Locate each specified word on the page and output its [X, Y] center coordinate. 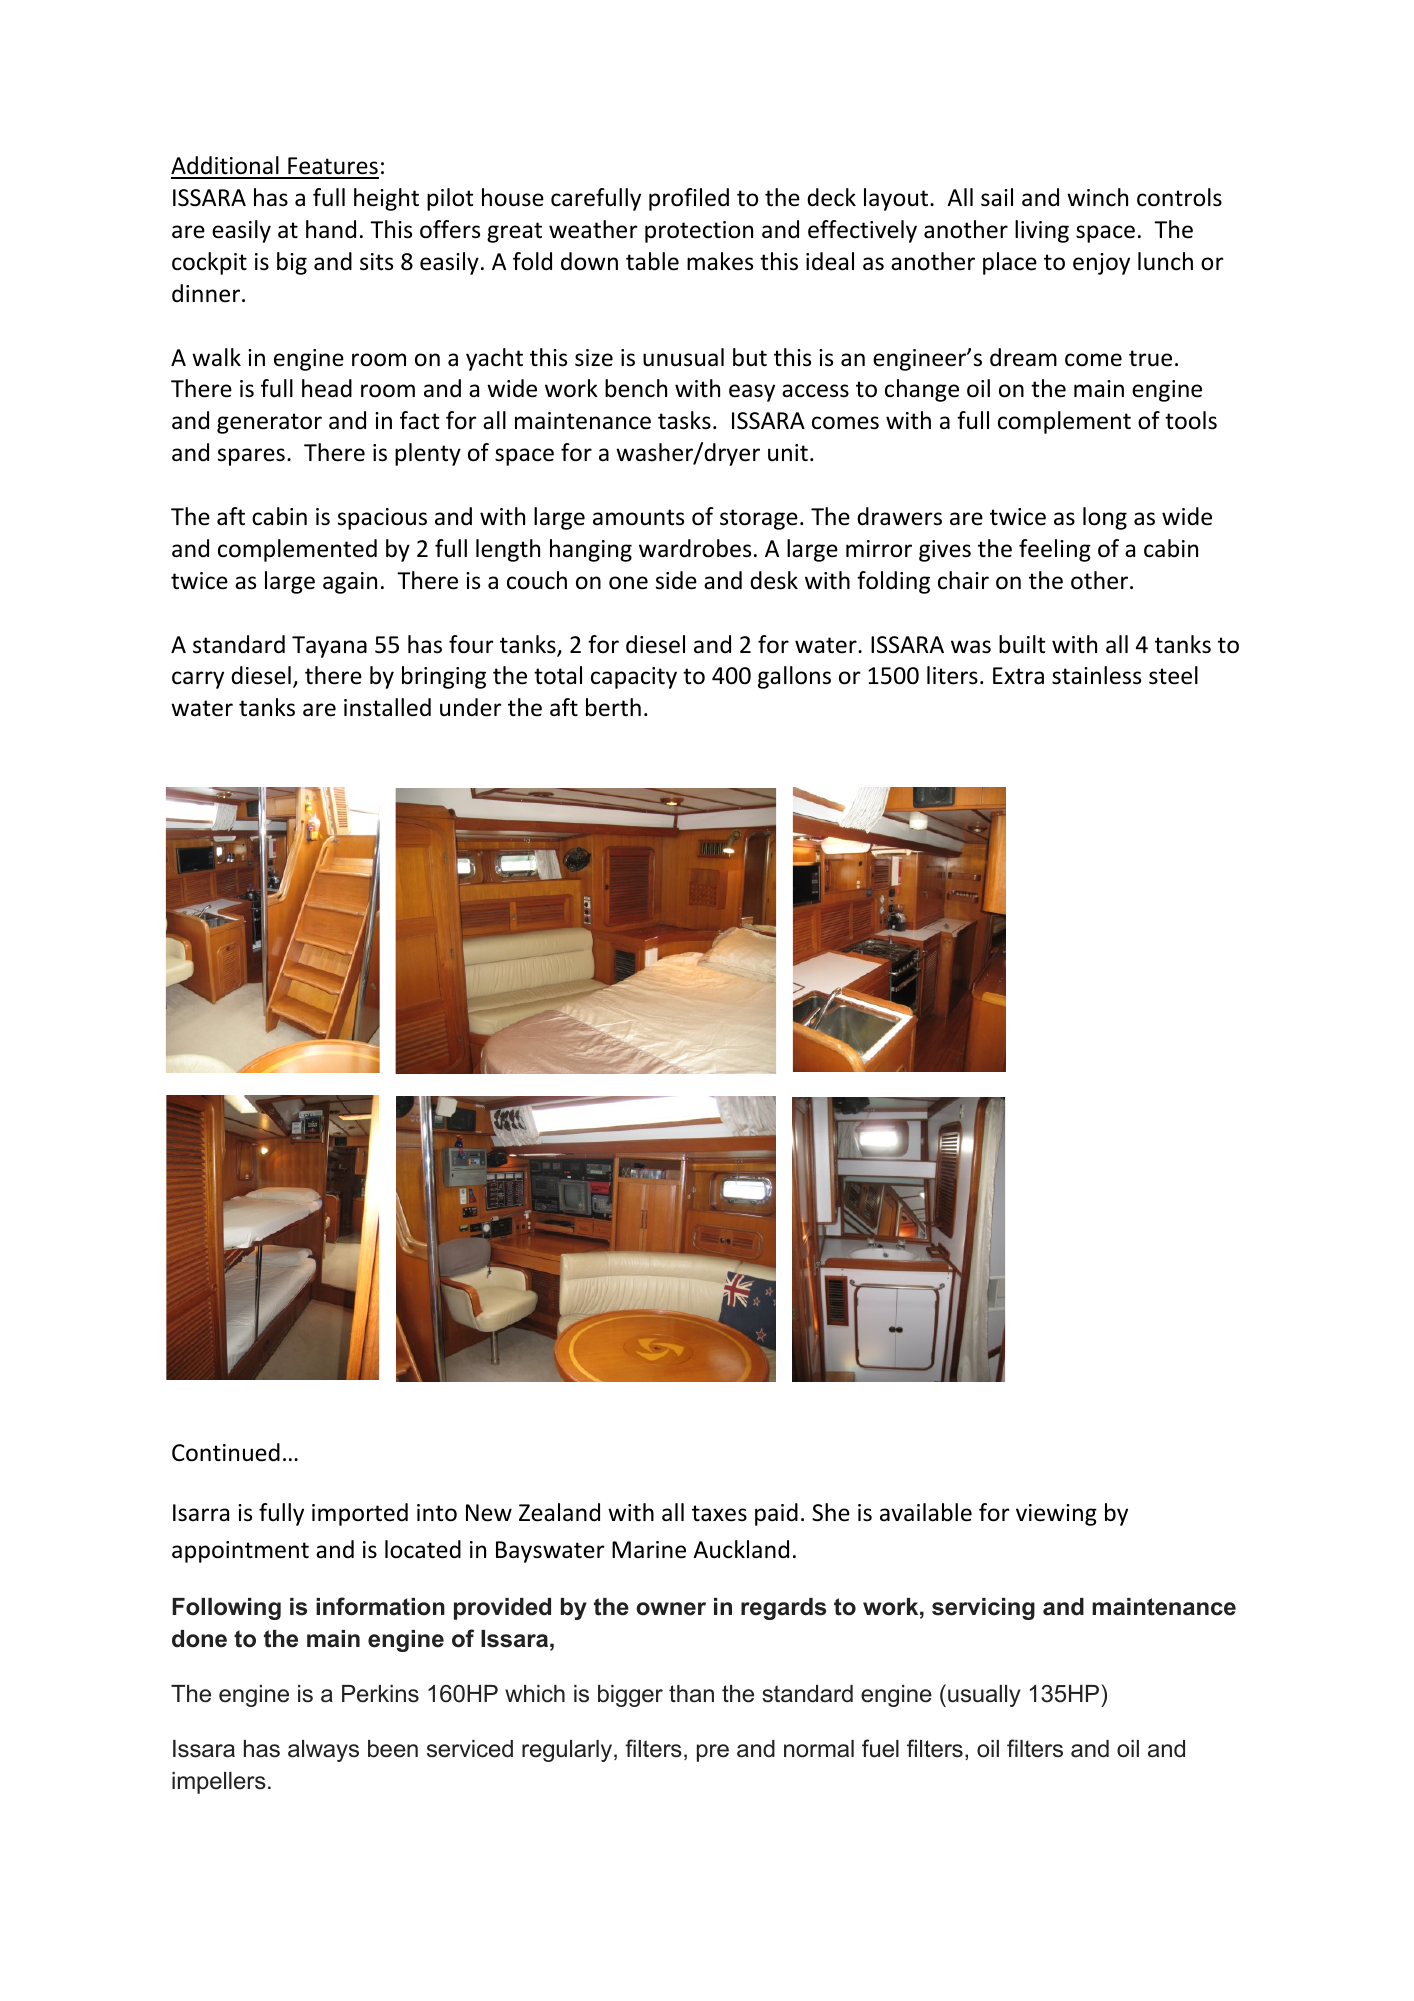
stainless [1096, 675]
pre [713, 1753]
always [323, 1751]
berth [613, 707]
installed [387, 707]
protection [699, 232]
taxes [719, 1513]
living [1042, 231]
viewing [1056, 1515]
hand [331, 229]
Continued [226, 1452]
